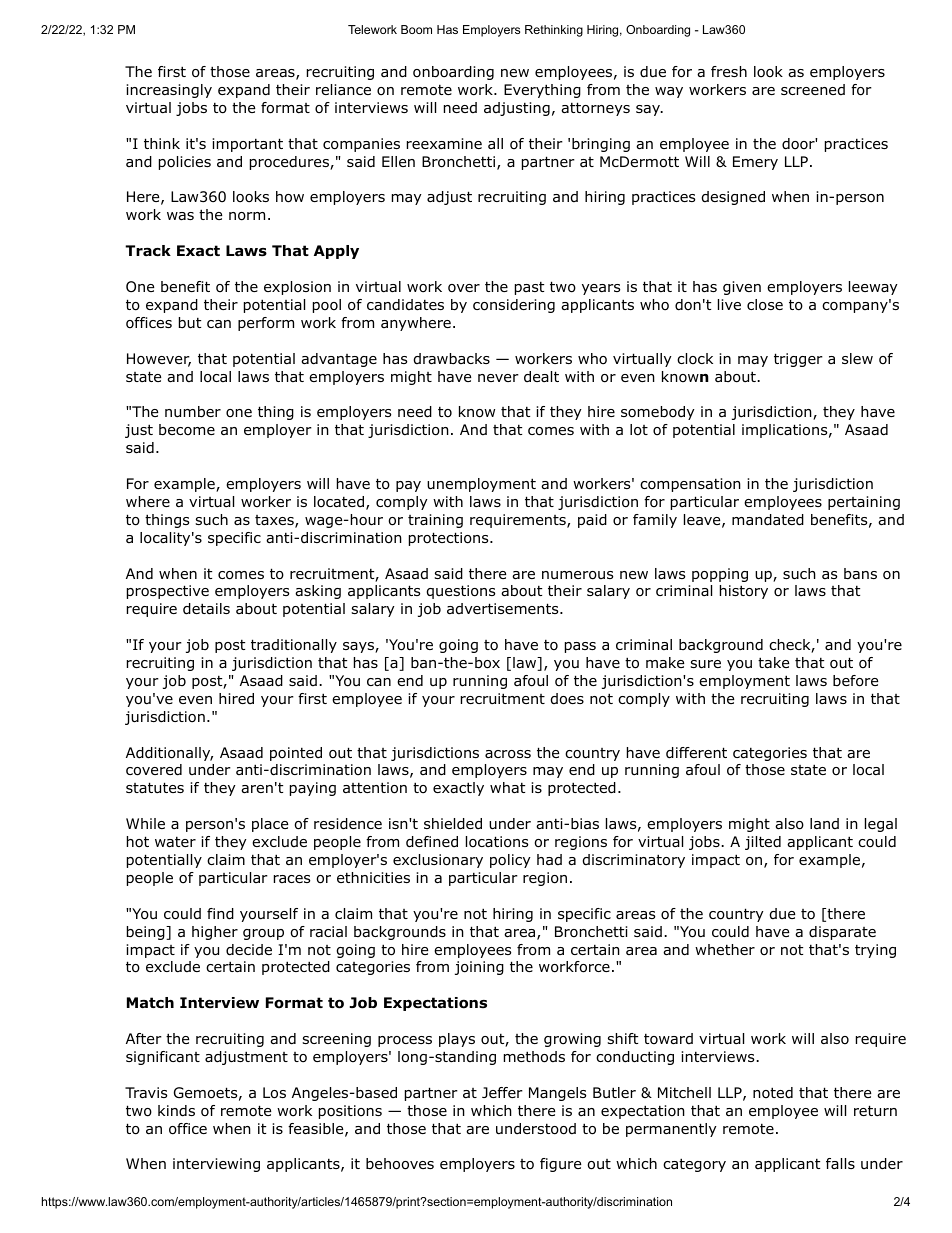 The height and width of the page is (1233, 952). Describe the element at coordinates (416, 29) in the page. I see `Boom` at that location.
